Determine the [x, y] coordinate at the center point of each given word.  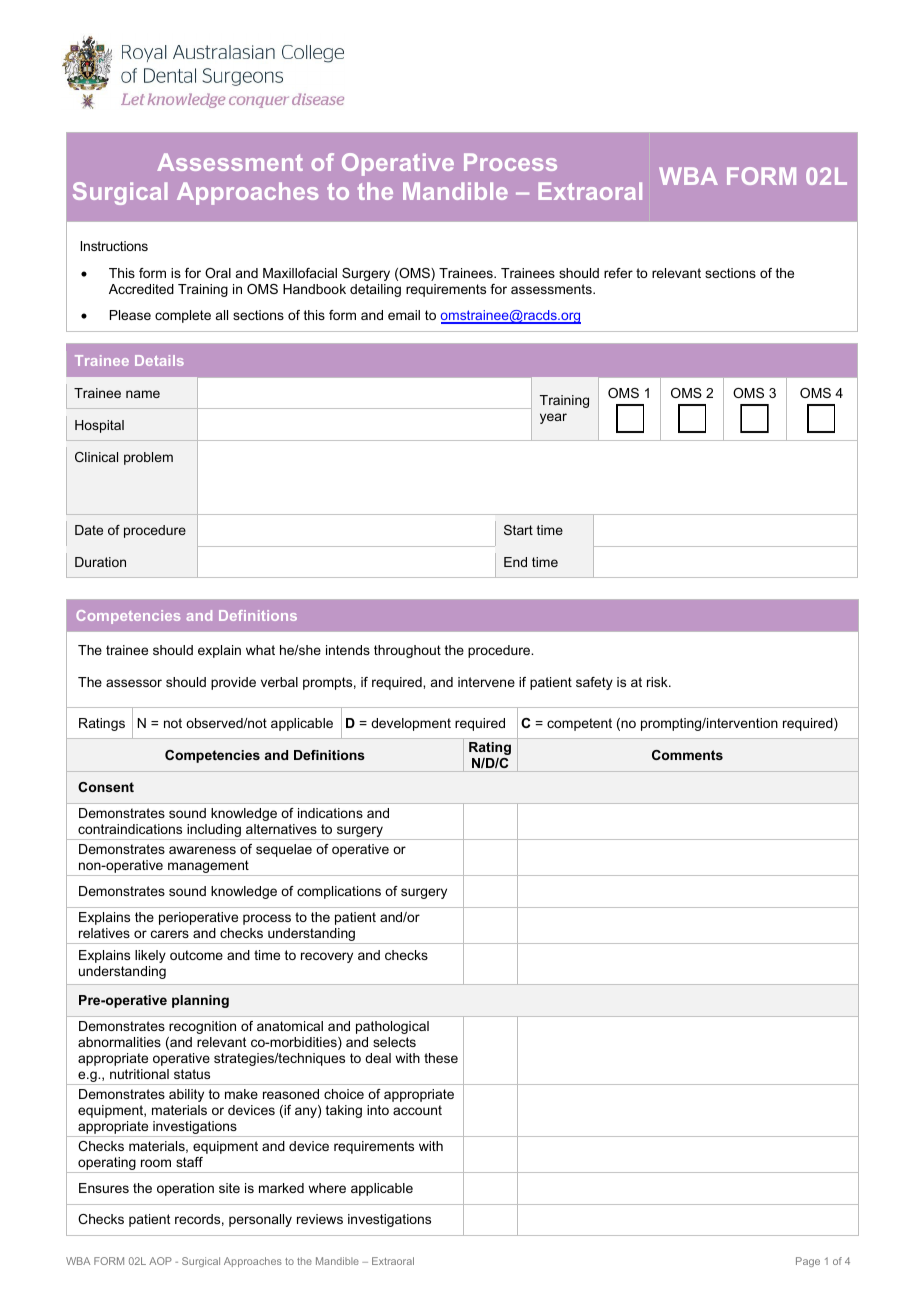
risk [658, 682]
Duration [100, 562]
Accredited [141, 289]
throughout [407, 651]
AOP [160, 1261]
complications [339, 892]
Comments [687, 755]
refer [618, 273]
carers [170, 934]
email [404, 315]
